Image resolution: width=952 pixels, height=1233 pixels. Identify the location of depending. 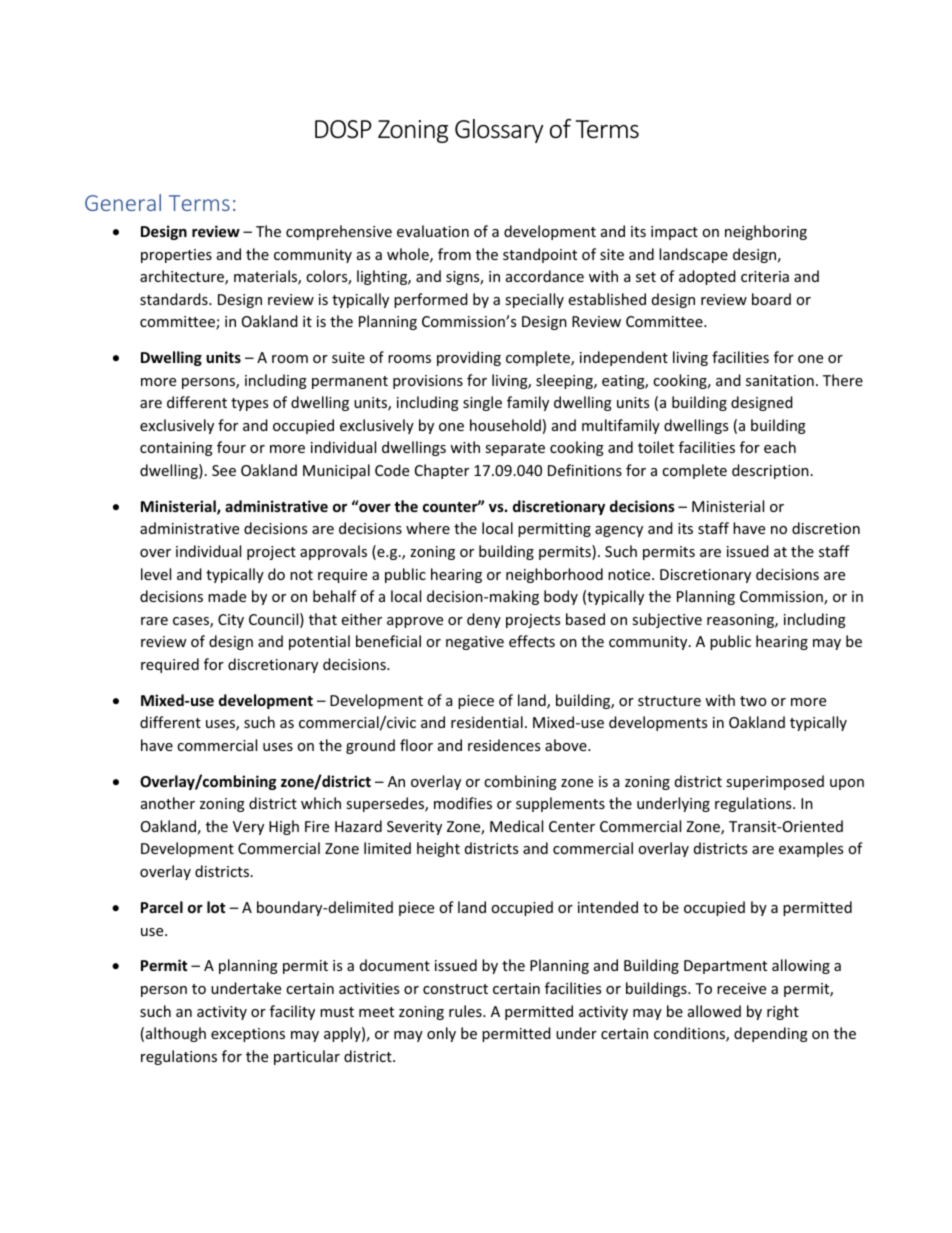
(771, 1034).
